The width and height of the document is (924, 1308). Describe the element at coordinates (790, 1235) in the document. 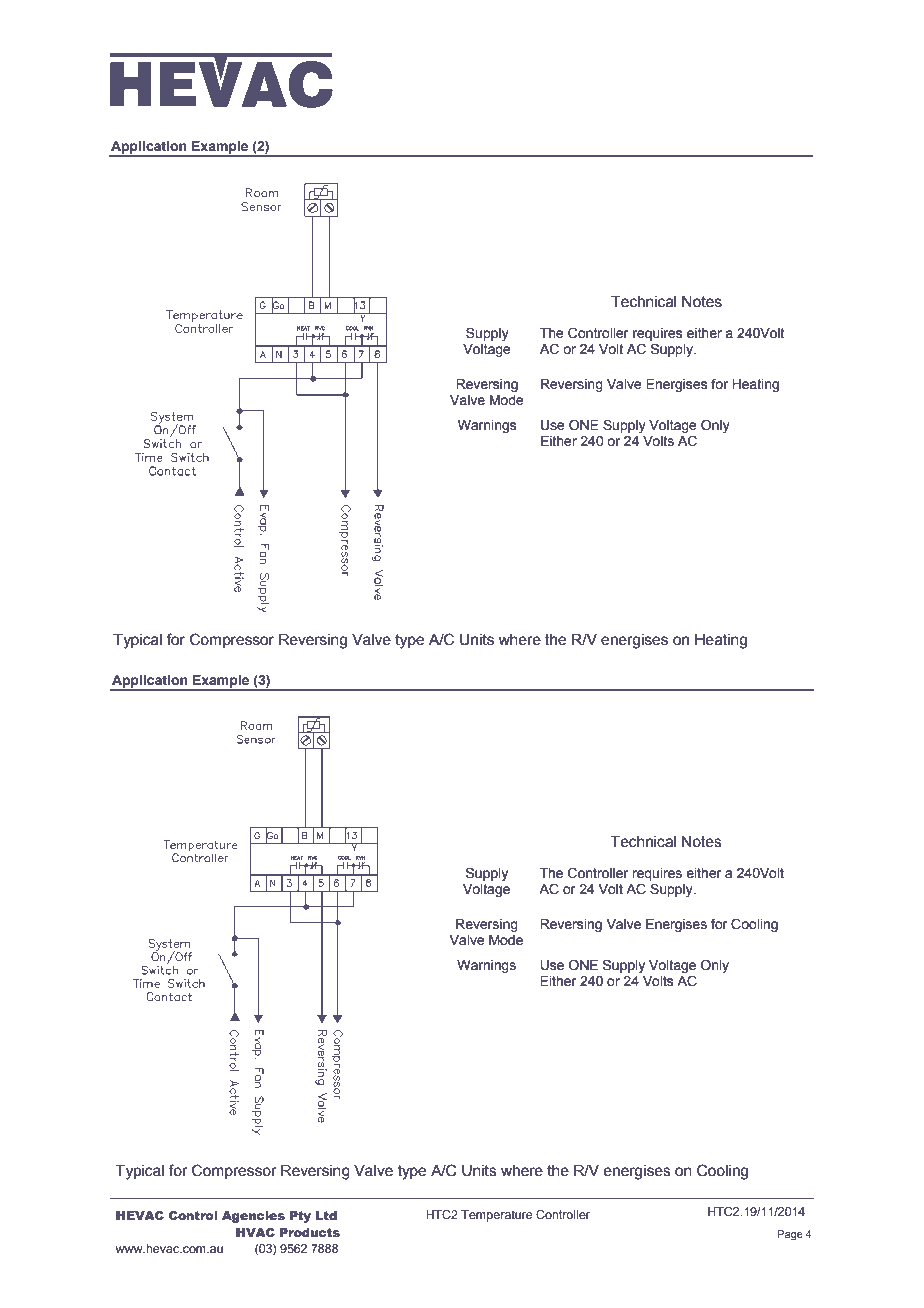

I see `Page` at that location.
